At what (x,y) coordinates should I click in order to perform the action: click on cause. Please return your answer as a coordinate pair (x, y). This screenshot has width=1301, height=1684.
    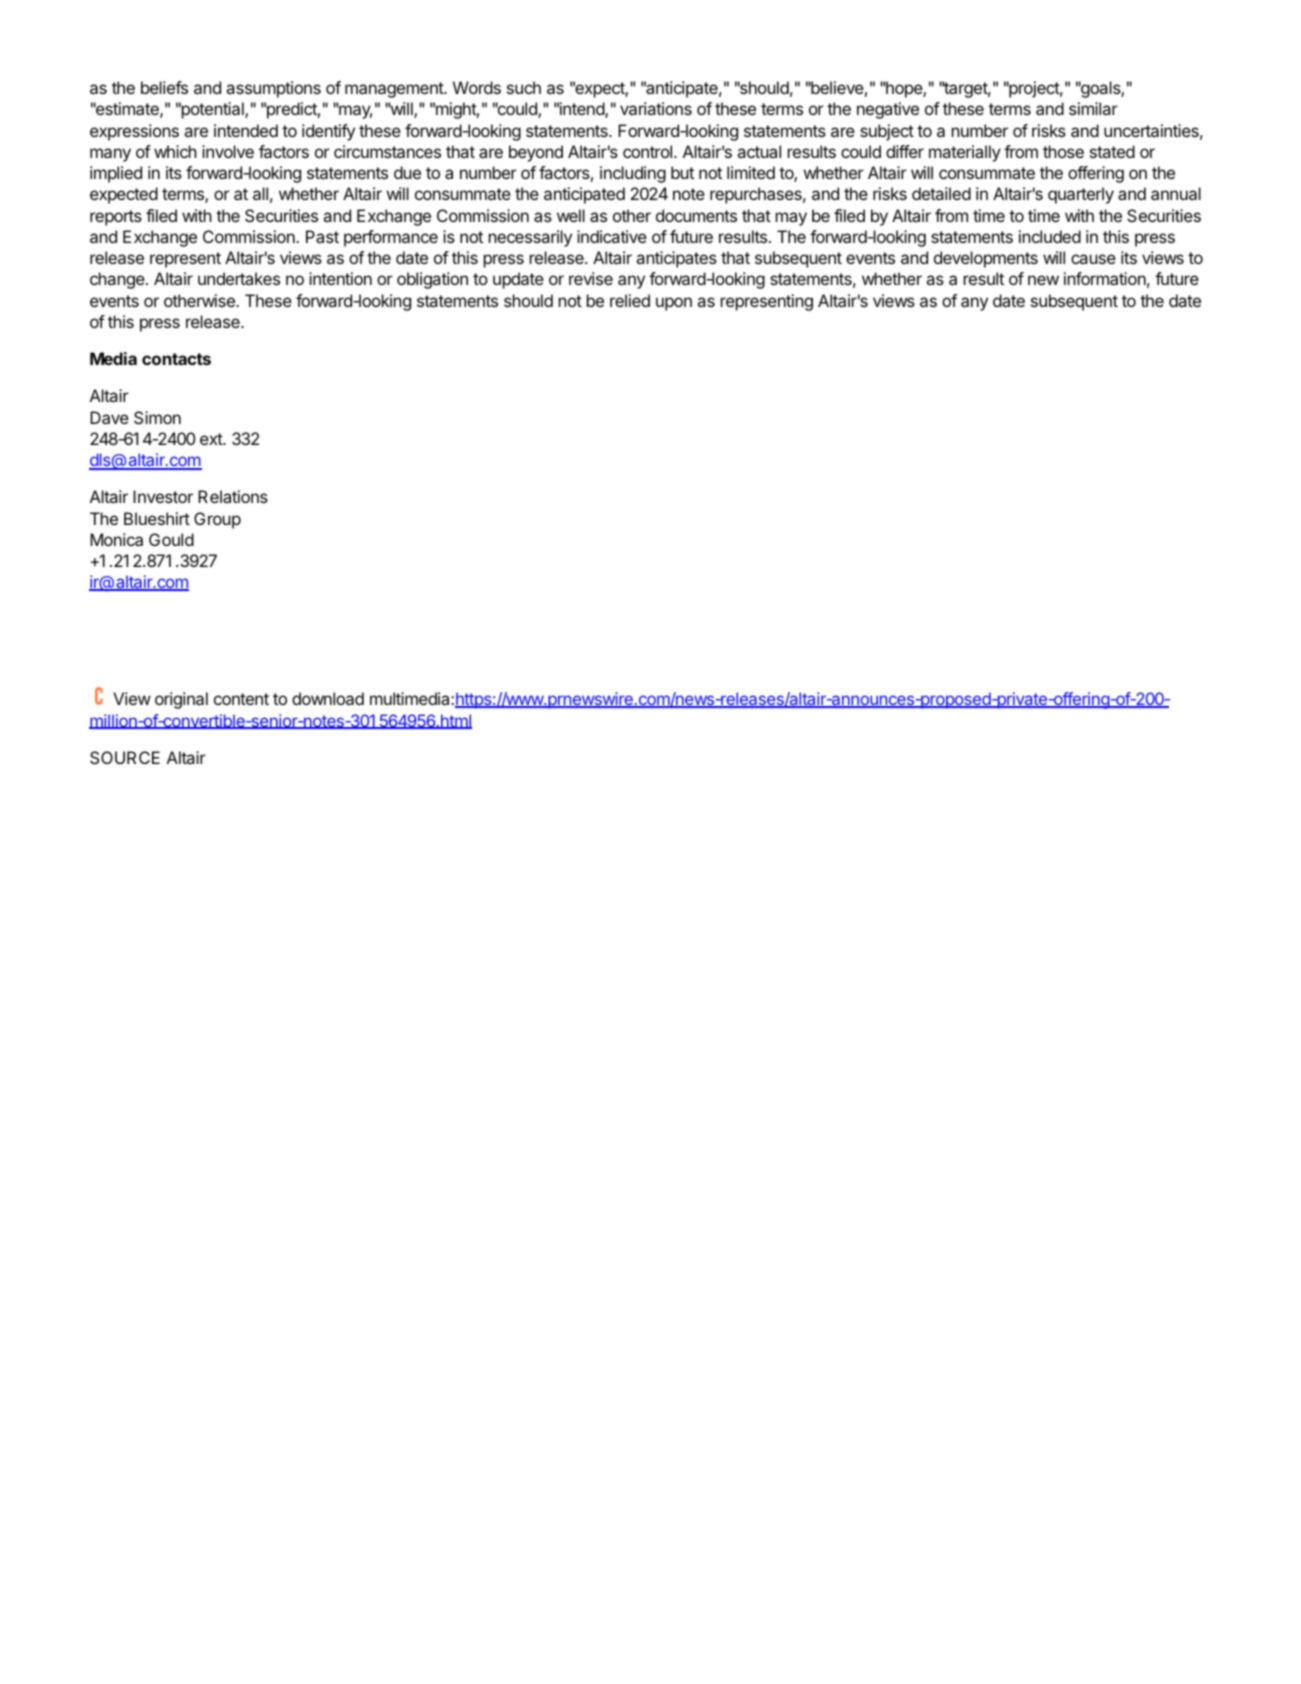
    Looking at the image, I should click on (1093, 259).
